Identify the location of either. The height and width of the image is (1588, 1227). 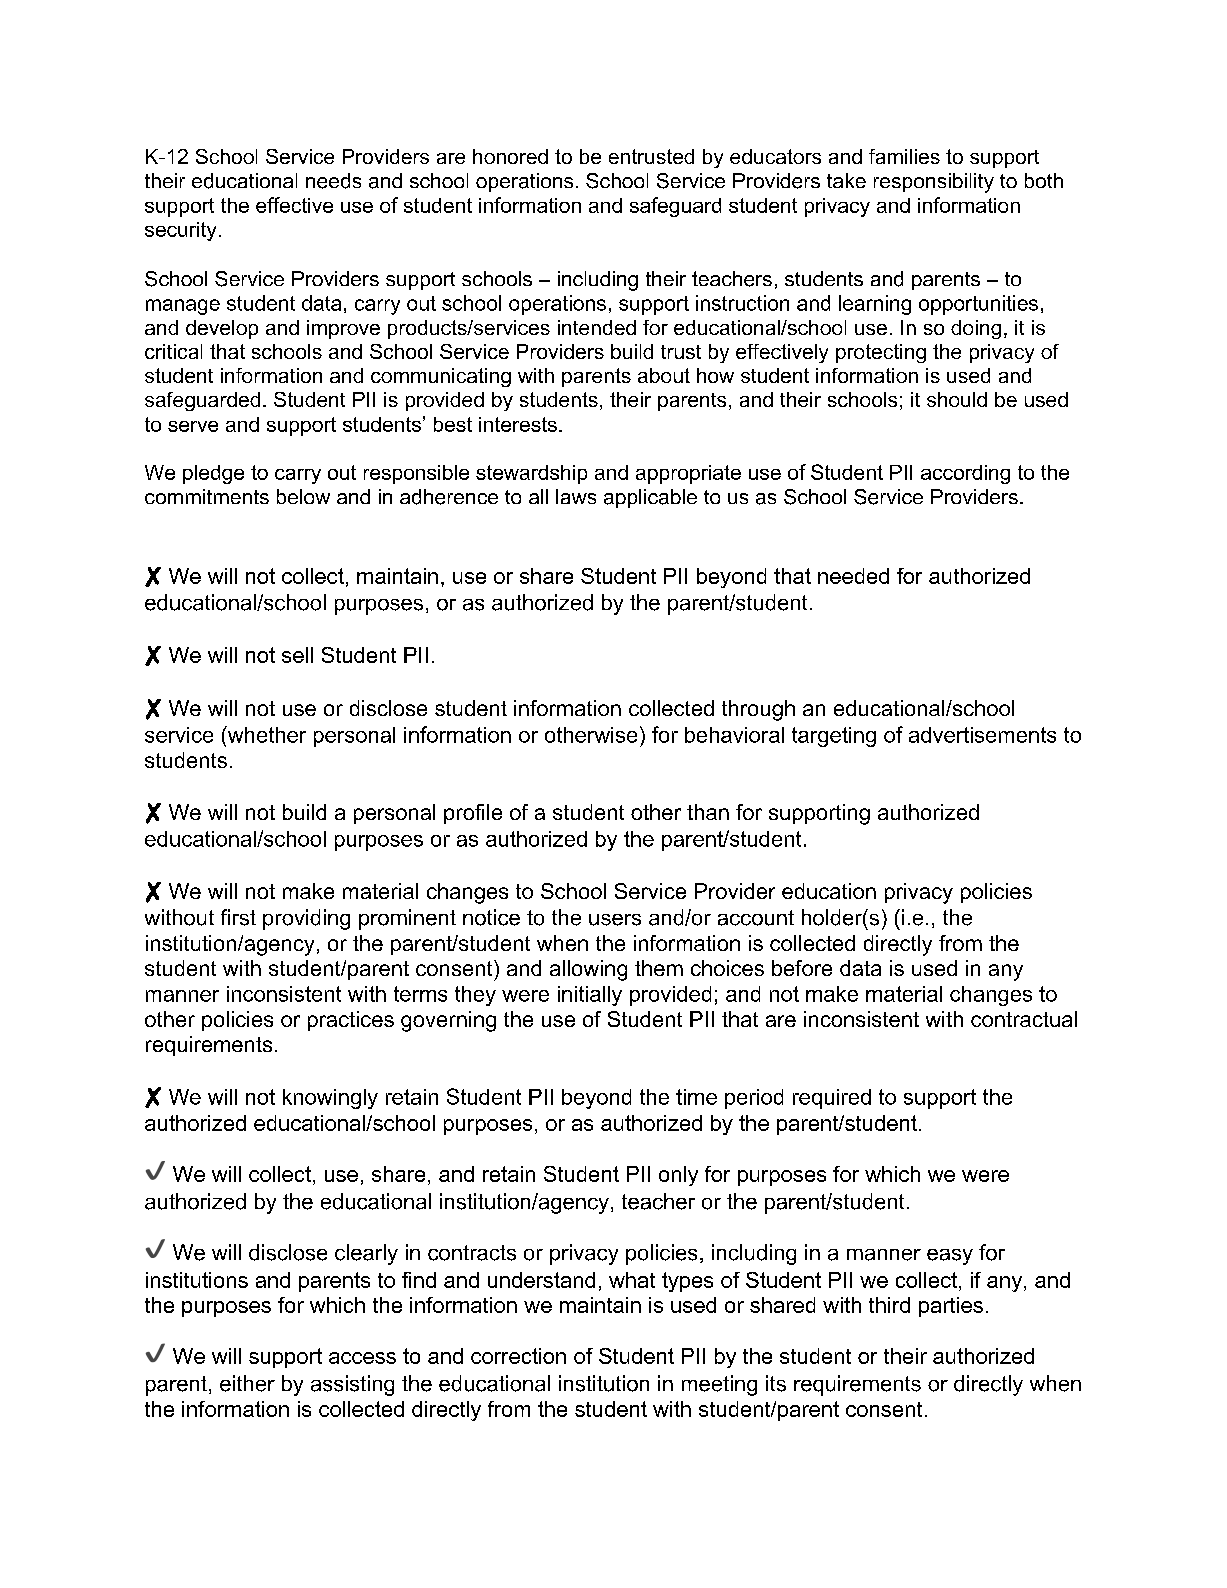
(247, 1383).
